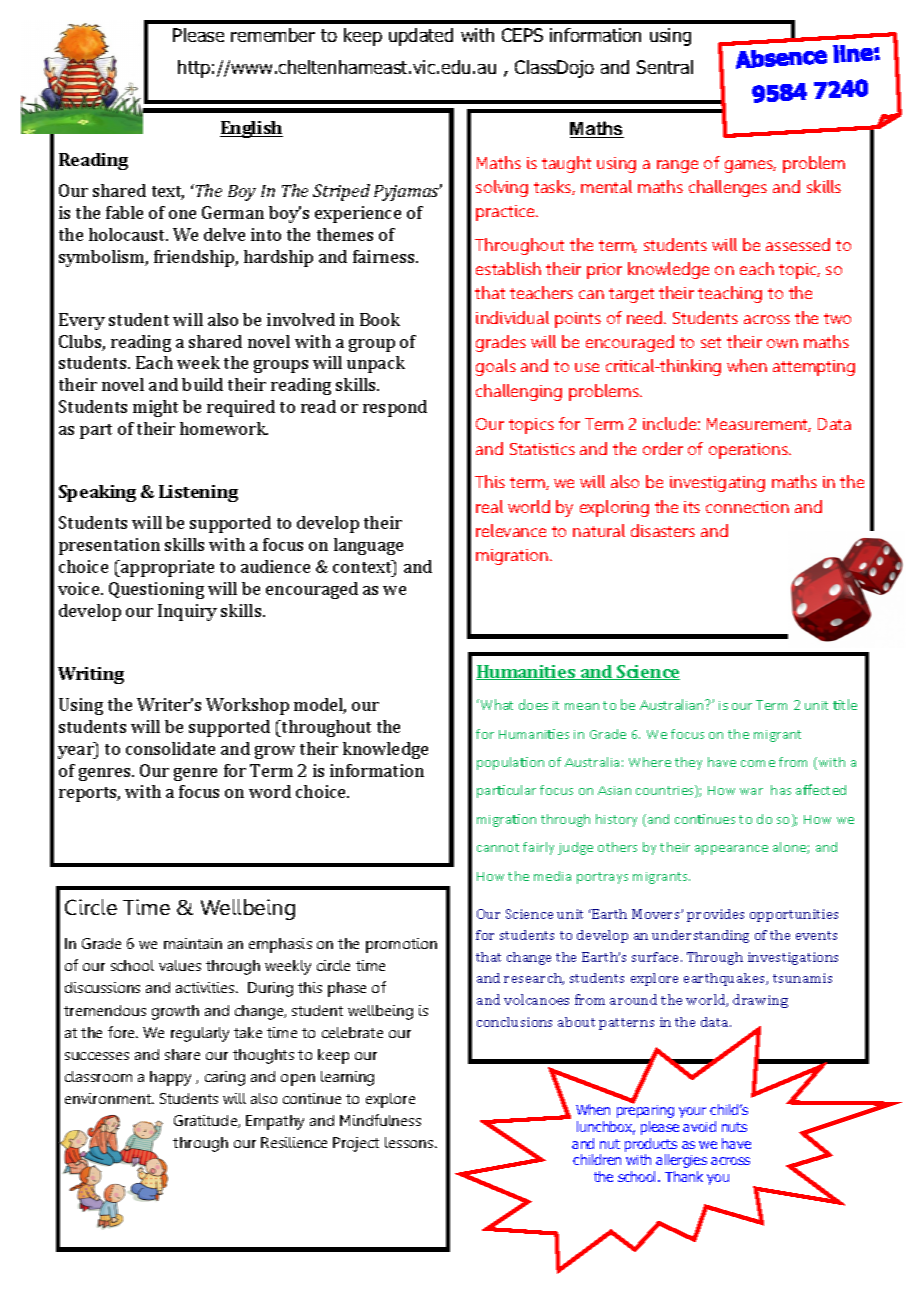 The width and height of the document is (924, 1308). What do you see at coordinates (747, 507) in the document?
I see `connection` at bounding box center [747, 507].
